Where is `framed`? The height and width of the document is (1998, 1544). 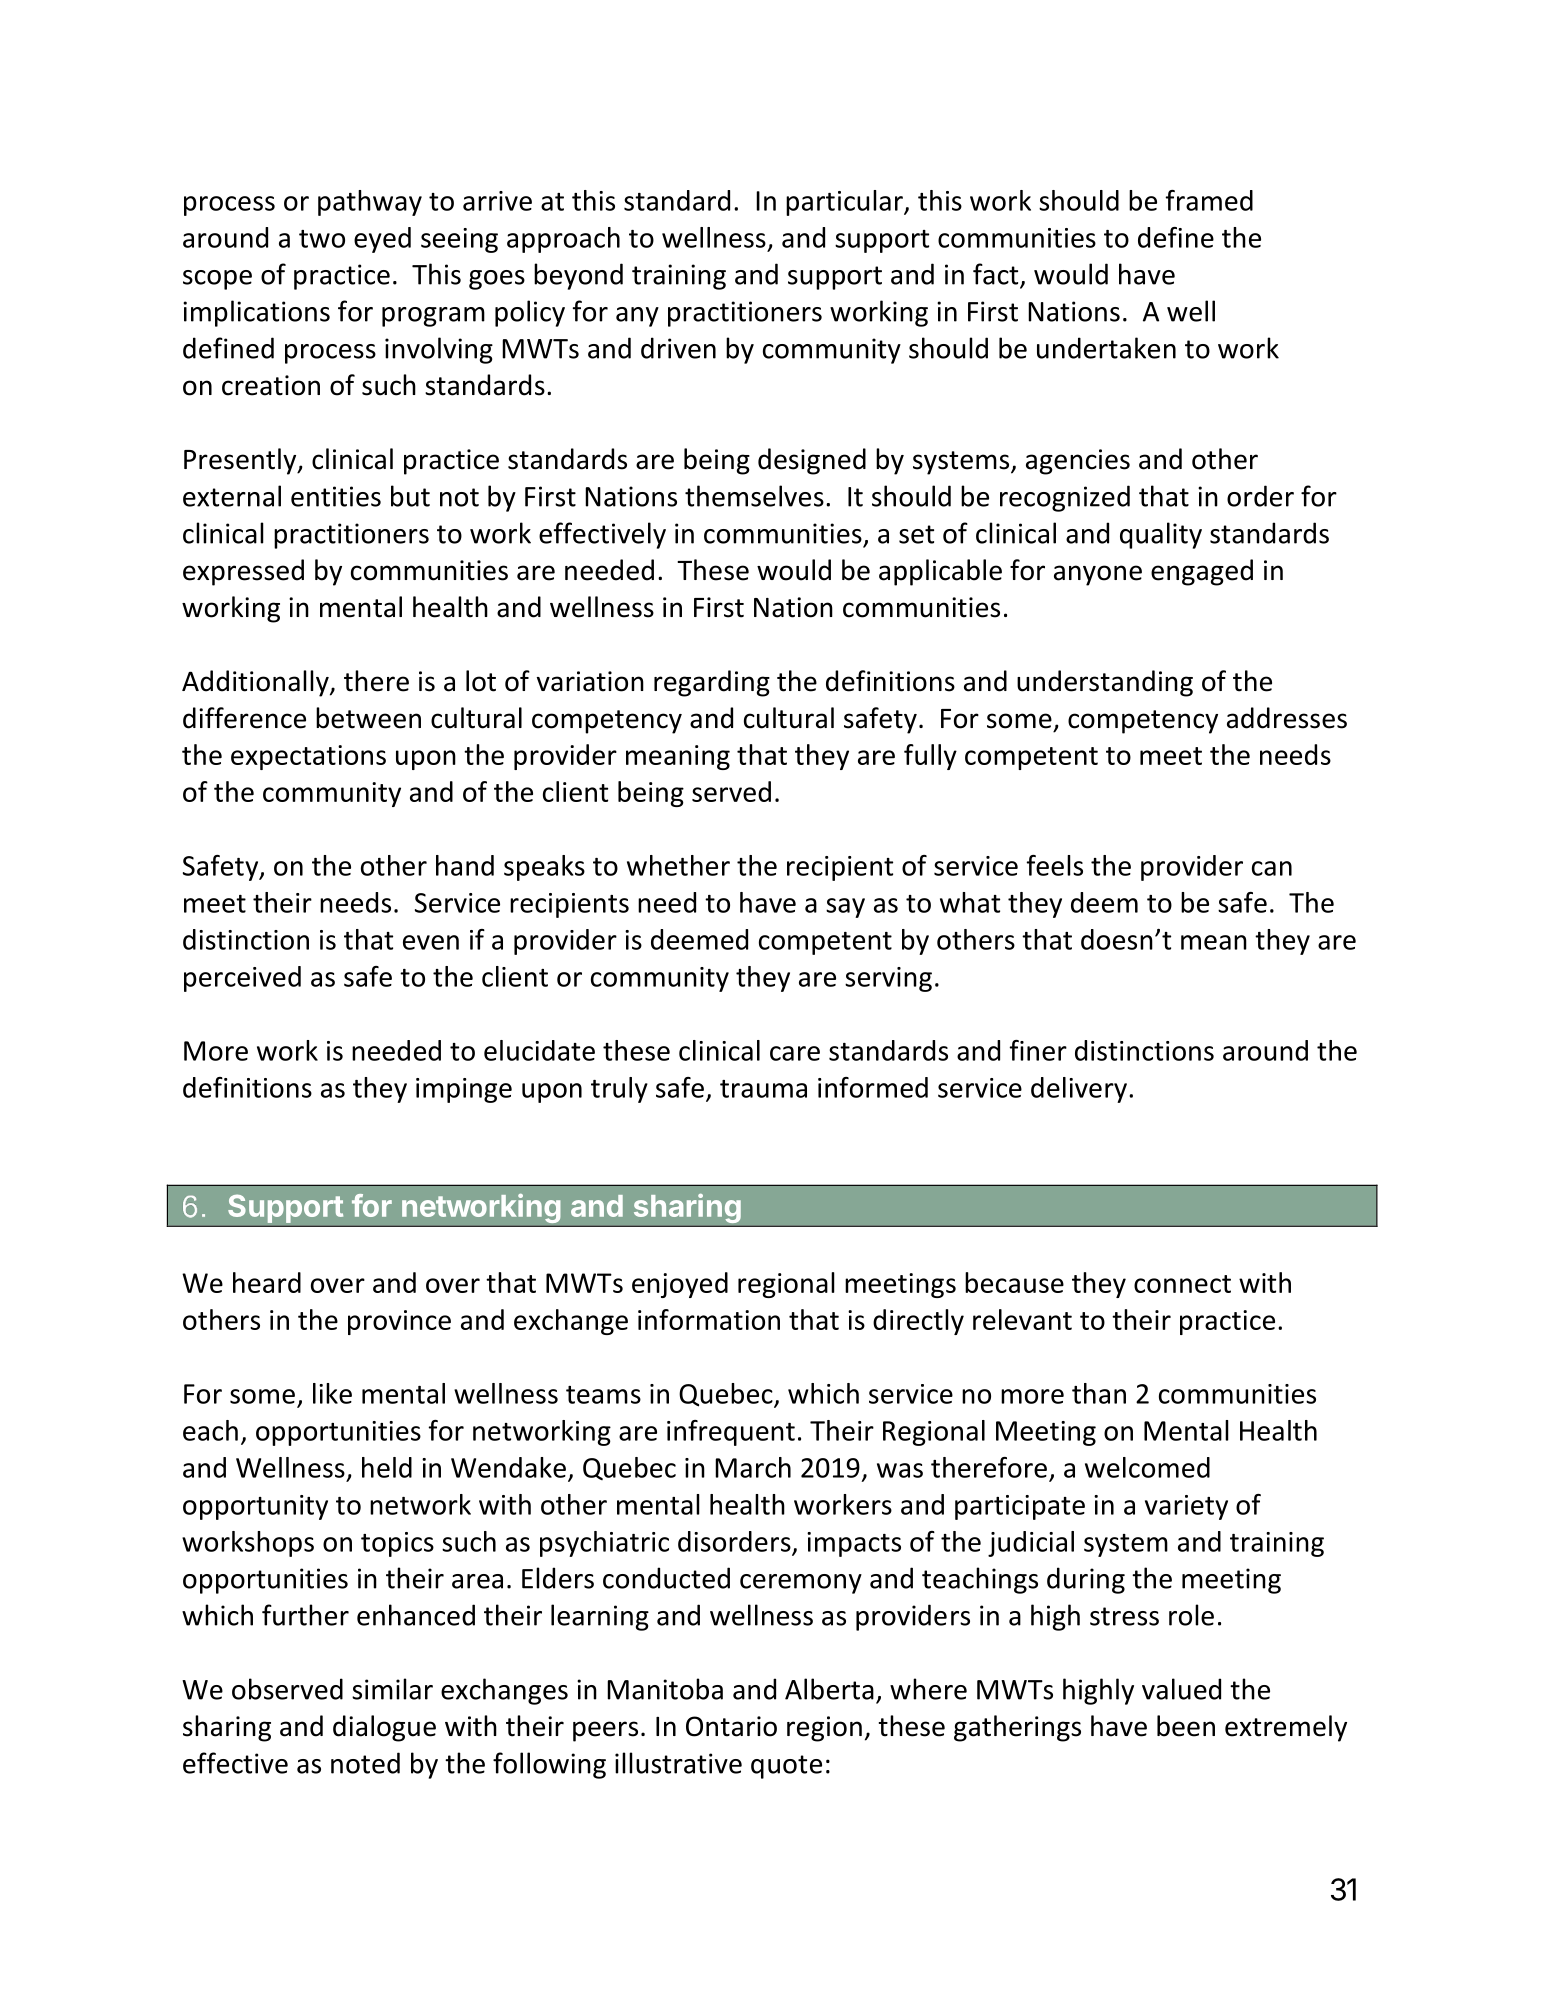 framed is located at coordinates (1209, 200).
